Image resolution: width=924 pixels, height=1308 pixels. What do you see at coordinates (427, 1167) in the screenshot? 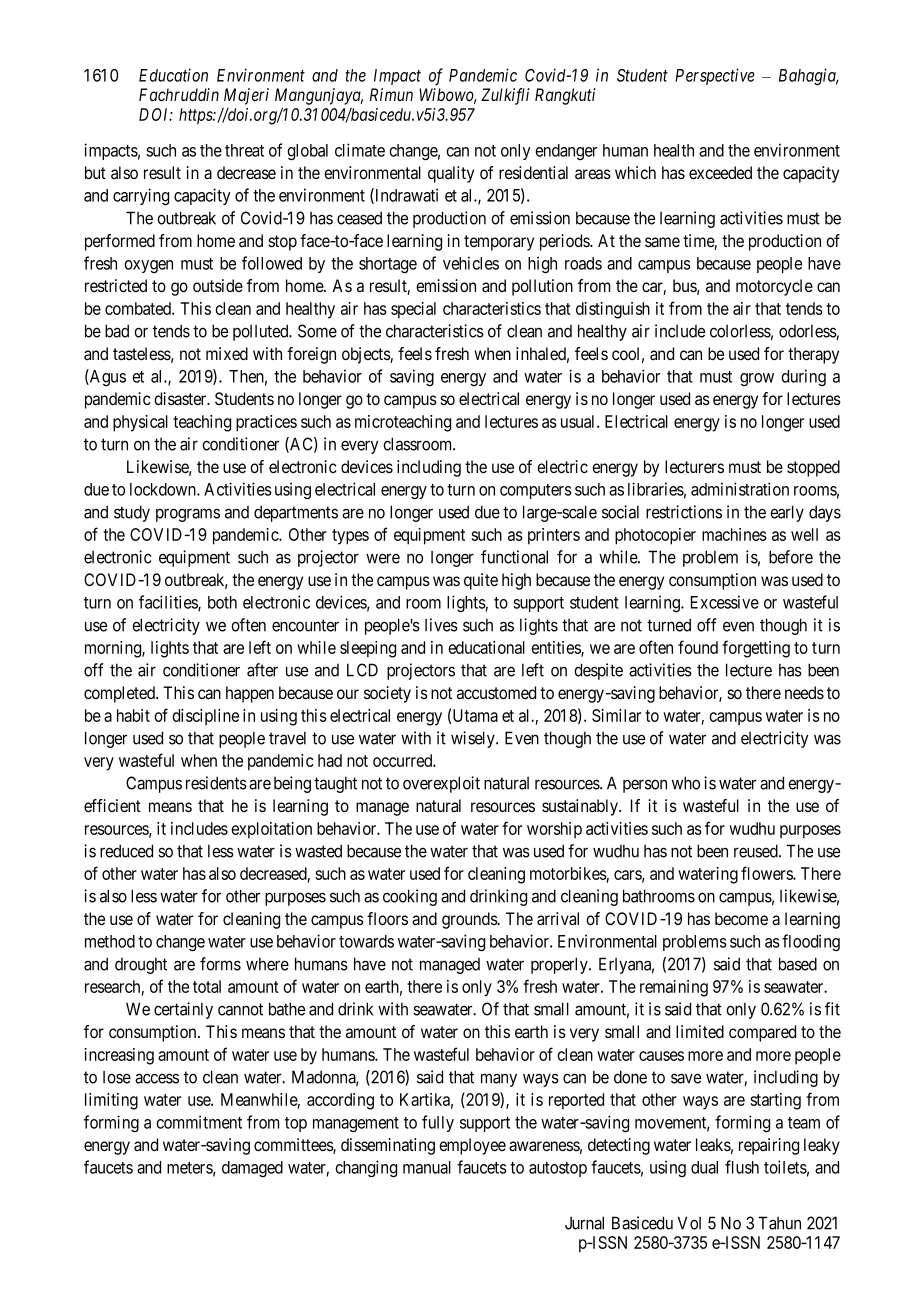
I see `manual` at bounding box center [427, 1167].
